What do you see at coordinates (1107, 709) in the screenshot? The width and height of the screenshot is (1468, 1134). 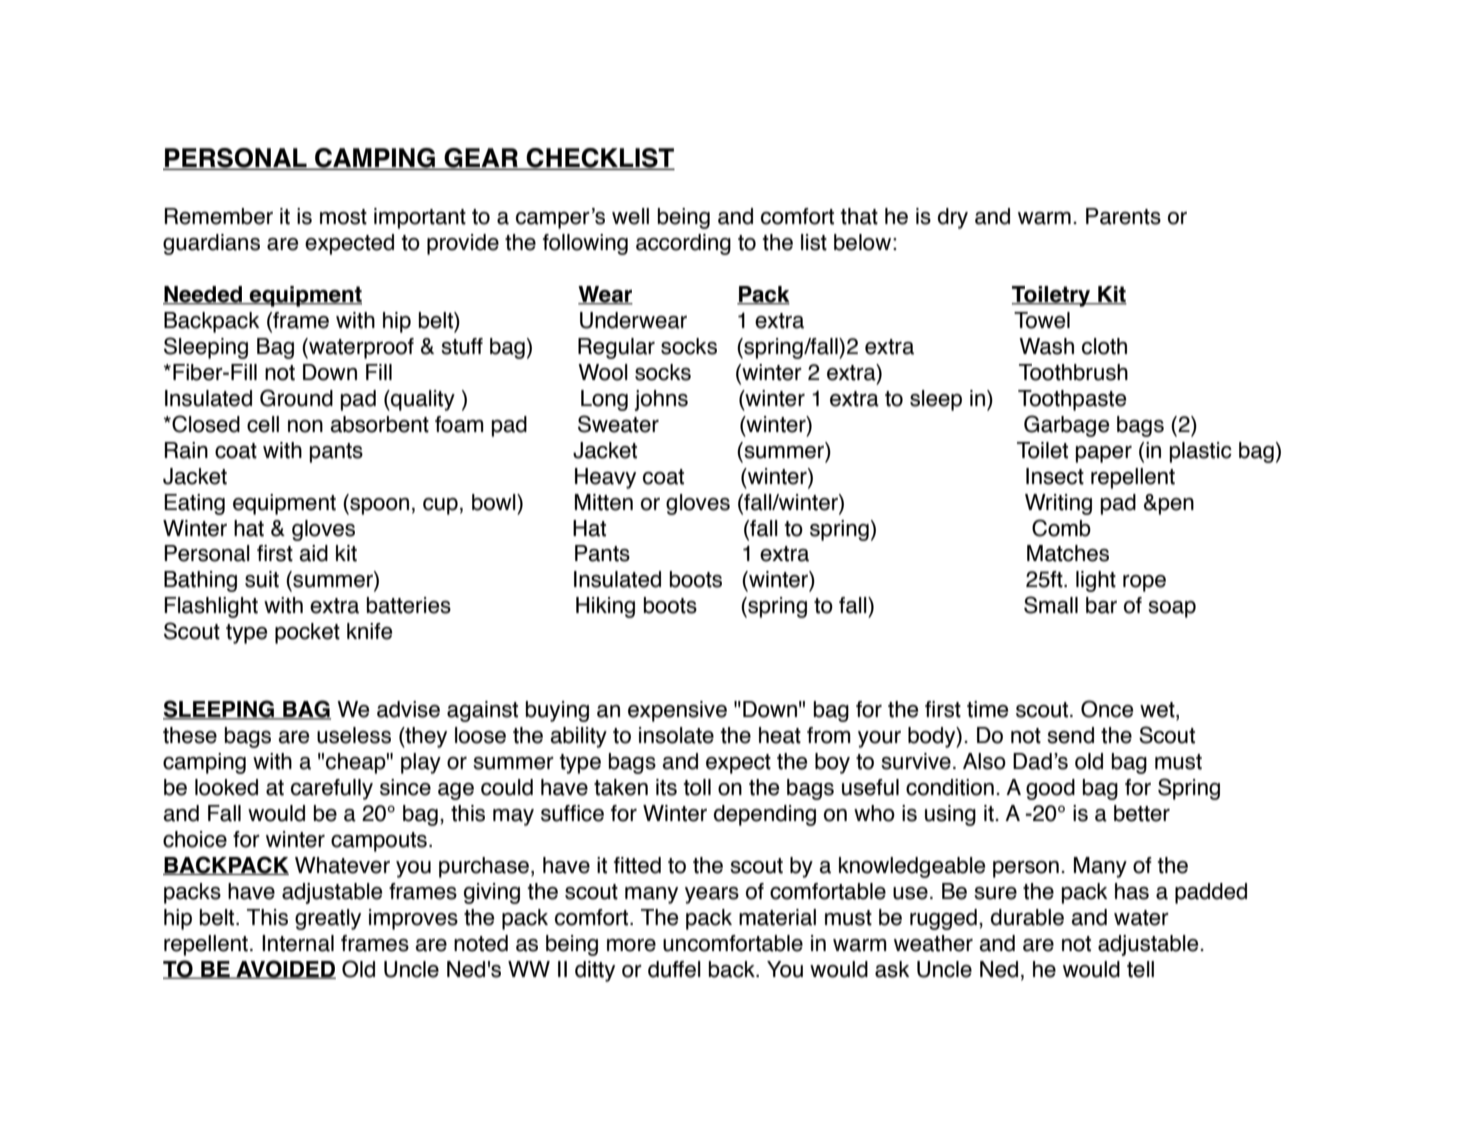 I see `Once` at bounding box center [1107, 709].
